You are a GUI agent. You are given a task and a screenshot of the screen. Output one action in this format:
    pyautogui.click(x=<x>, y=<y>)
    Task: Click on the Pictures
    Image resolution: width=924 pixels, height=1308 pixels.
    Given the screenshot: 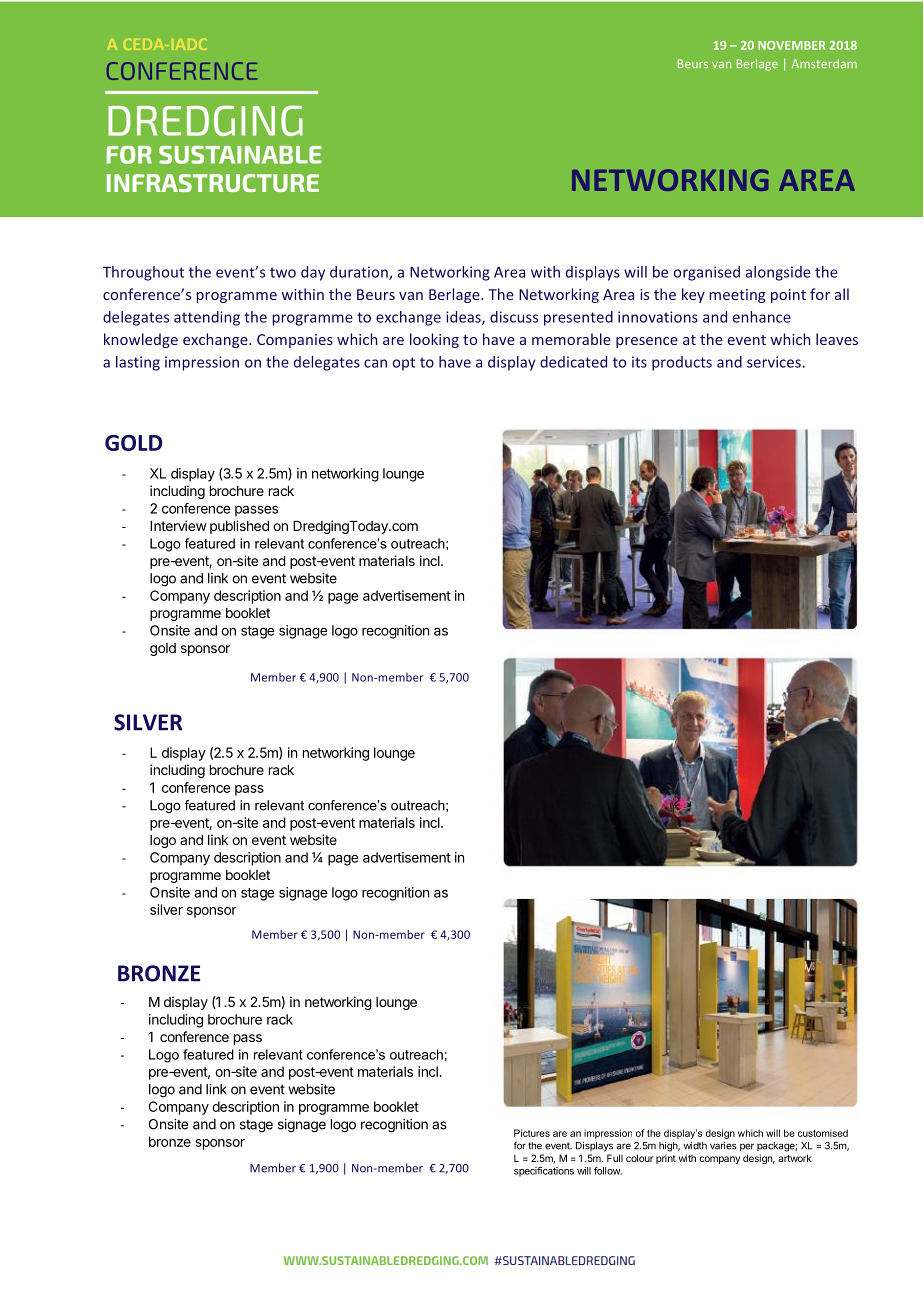 What is the action you would take?
    pyautogui.click(x=532, y=1133)
